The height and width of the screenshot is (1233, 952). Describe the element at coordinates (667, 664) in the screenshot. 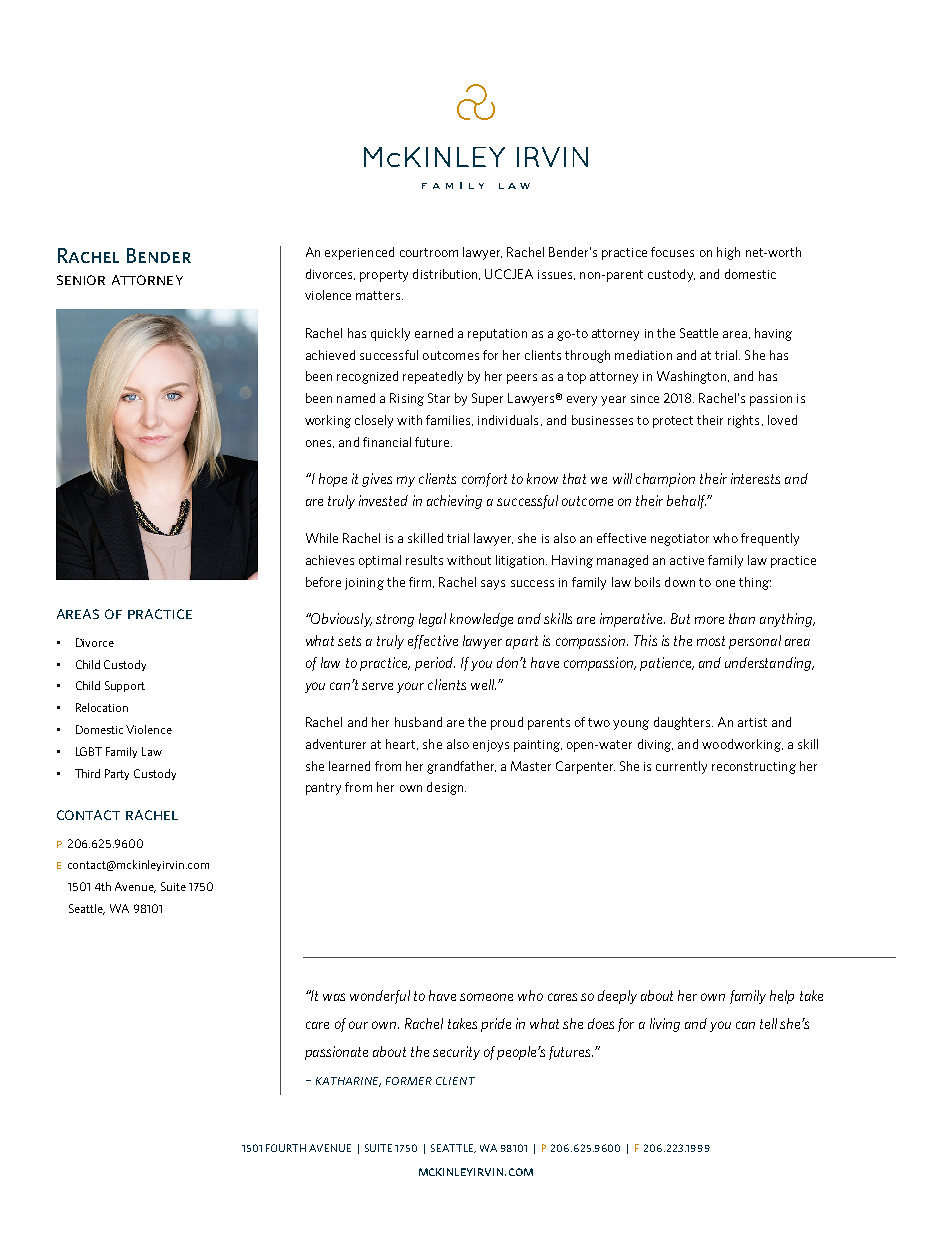

I see `patience` at that location.
